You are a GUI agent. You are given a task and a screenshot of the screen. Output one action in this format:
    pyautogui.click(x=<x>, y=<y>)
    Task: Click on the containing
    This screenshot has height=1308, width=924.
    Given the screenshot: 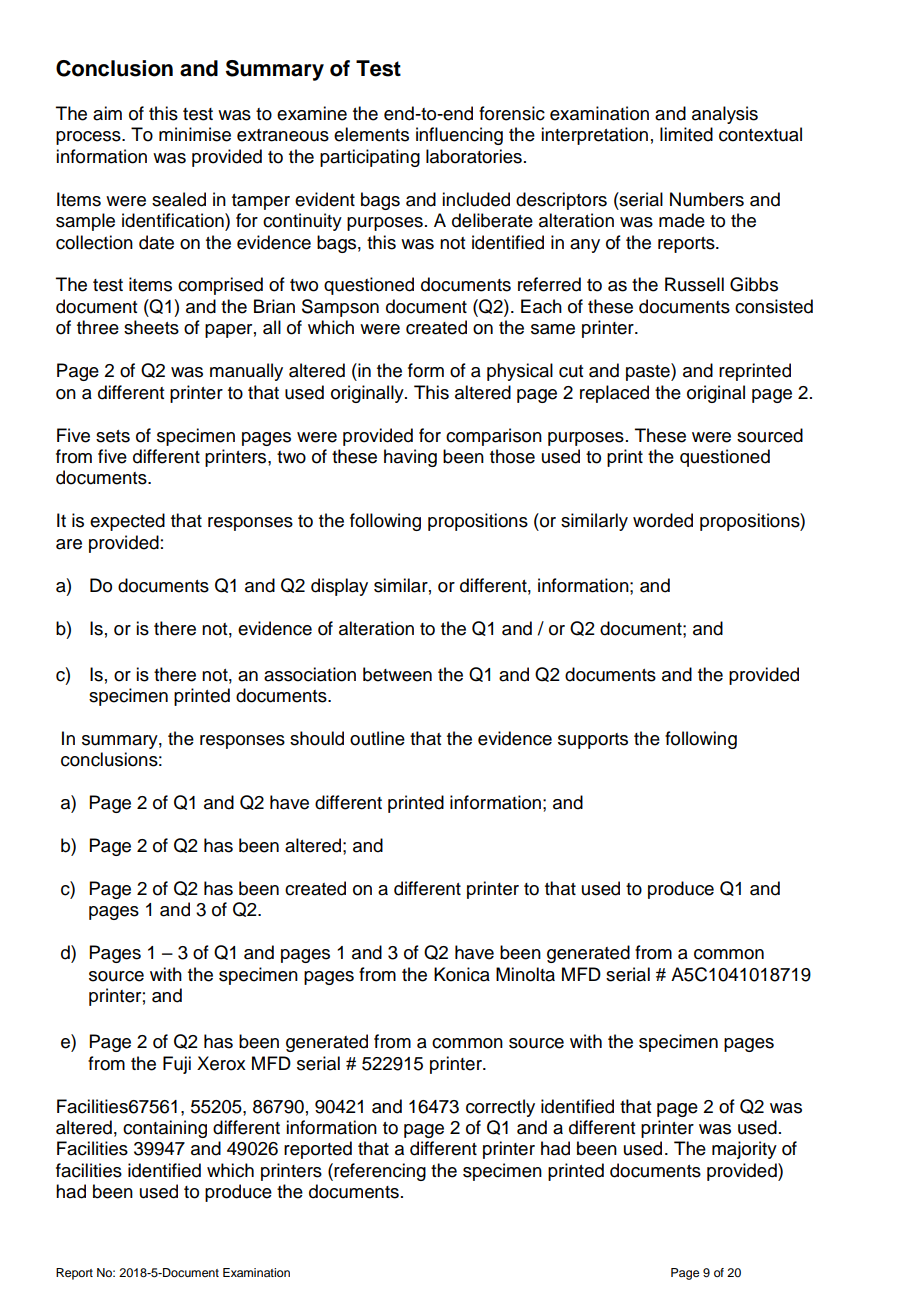 What is the action you would take?
    pyautogui.click(x=165, y=1129)
